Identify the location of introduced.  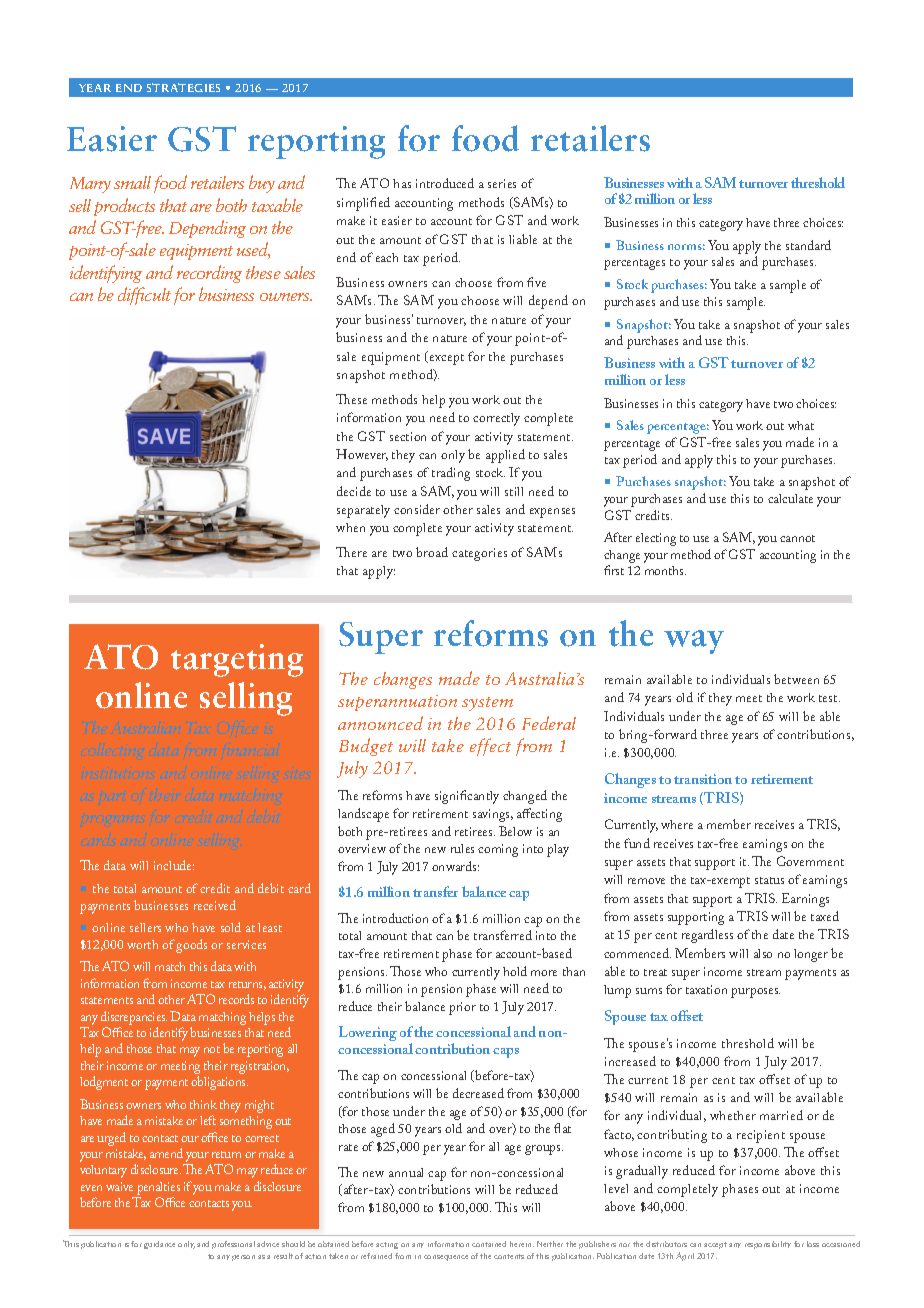
(445, 183).
